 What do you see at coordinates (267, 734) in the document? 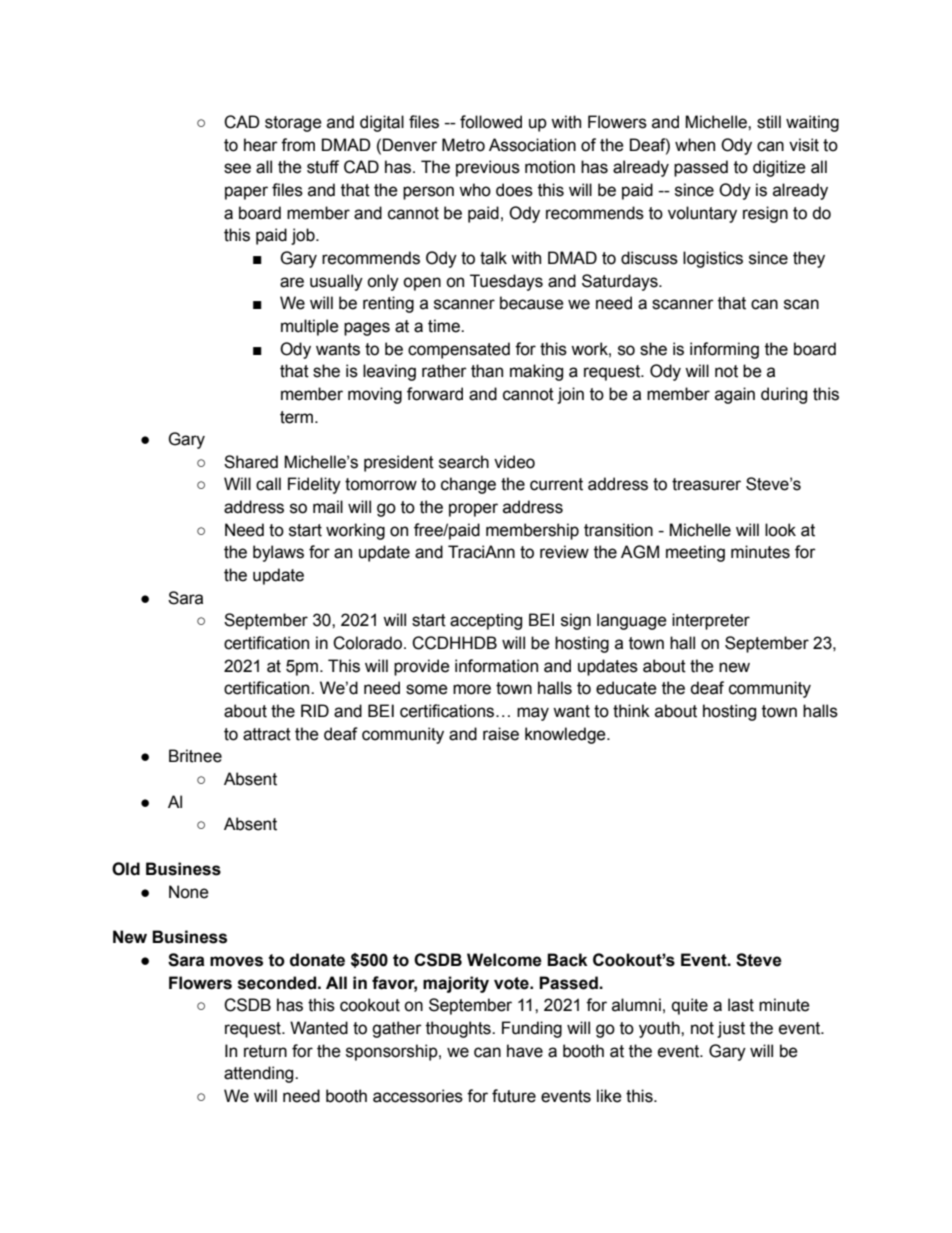
I see `attract` at bounding box center [267, 734].
